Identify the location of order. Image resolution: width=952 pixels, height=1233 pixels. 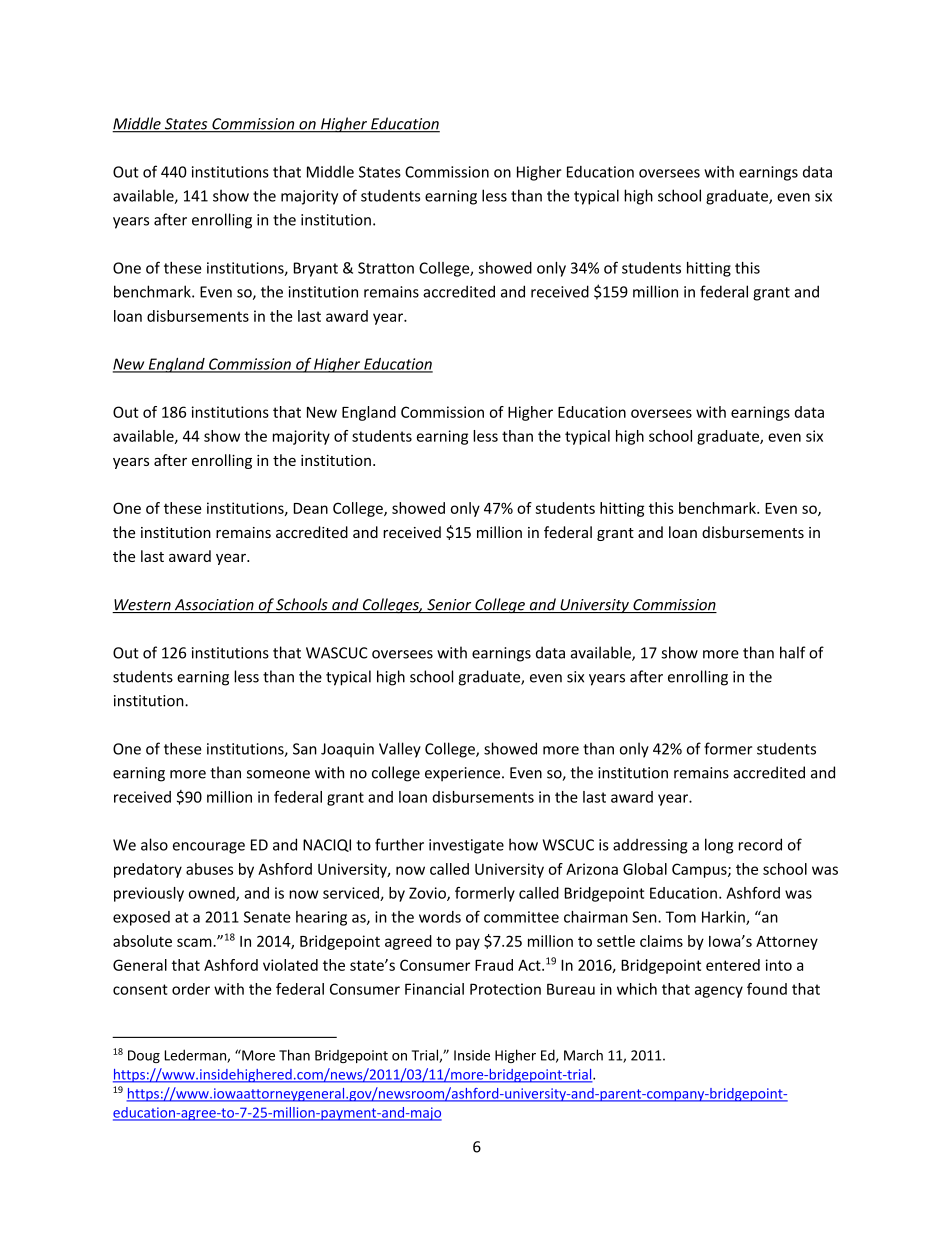
(191, 989).
